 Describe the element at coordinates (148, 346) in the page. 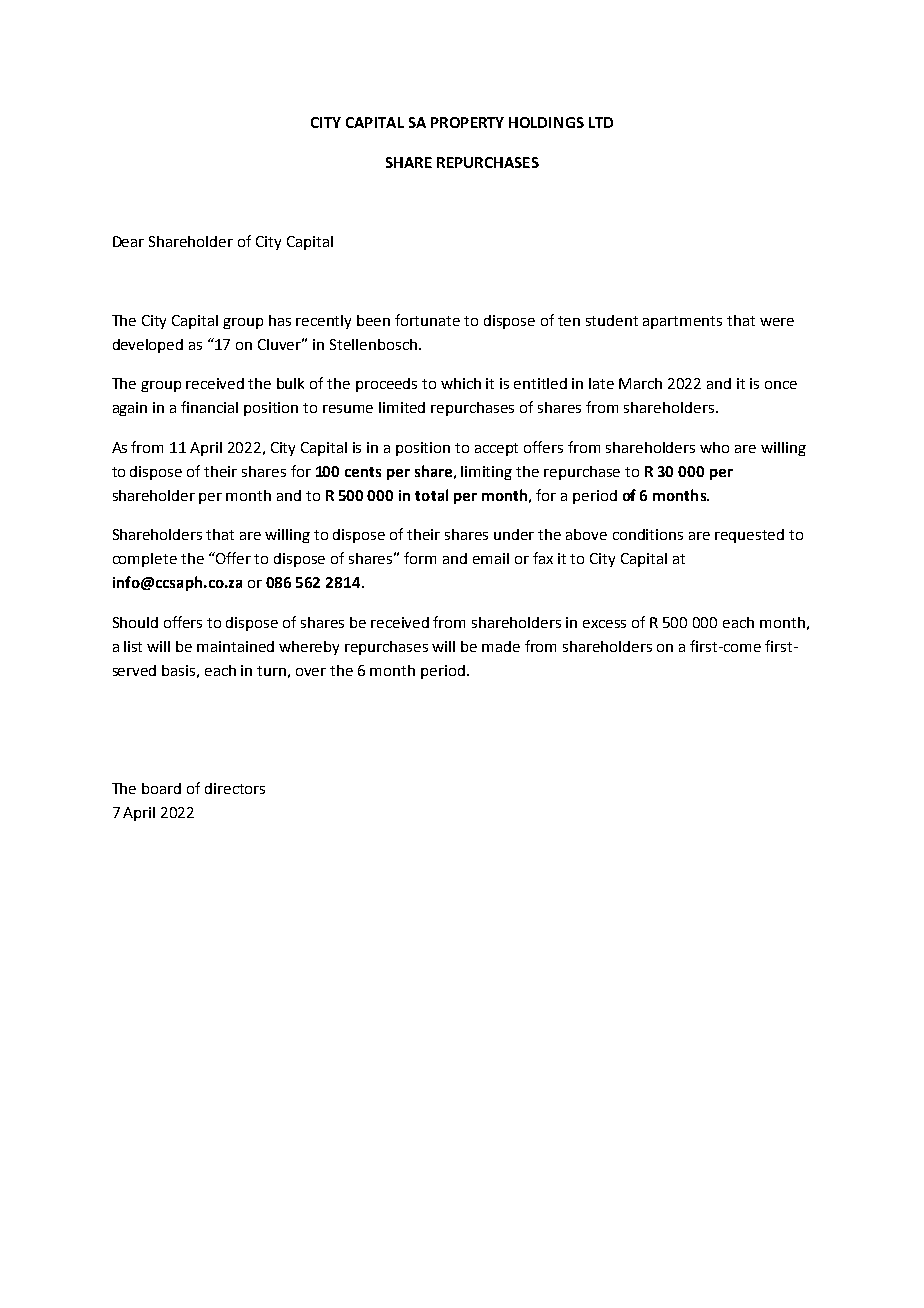

I see `developed` at that location.
